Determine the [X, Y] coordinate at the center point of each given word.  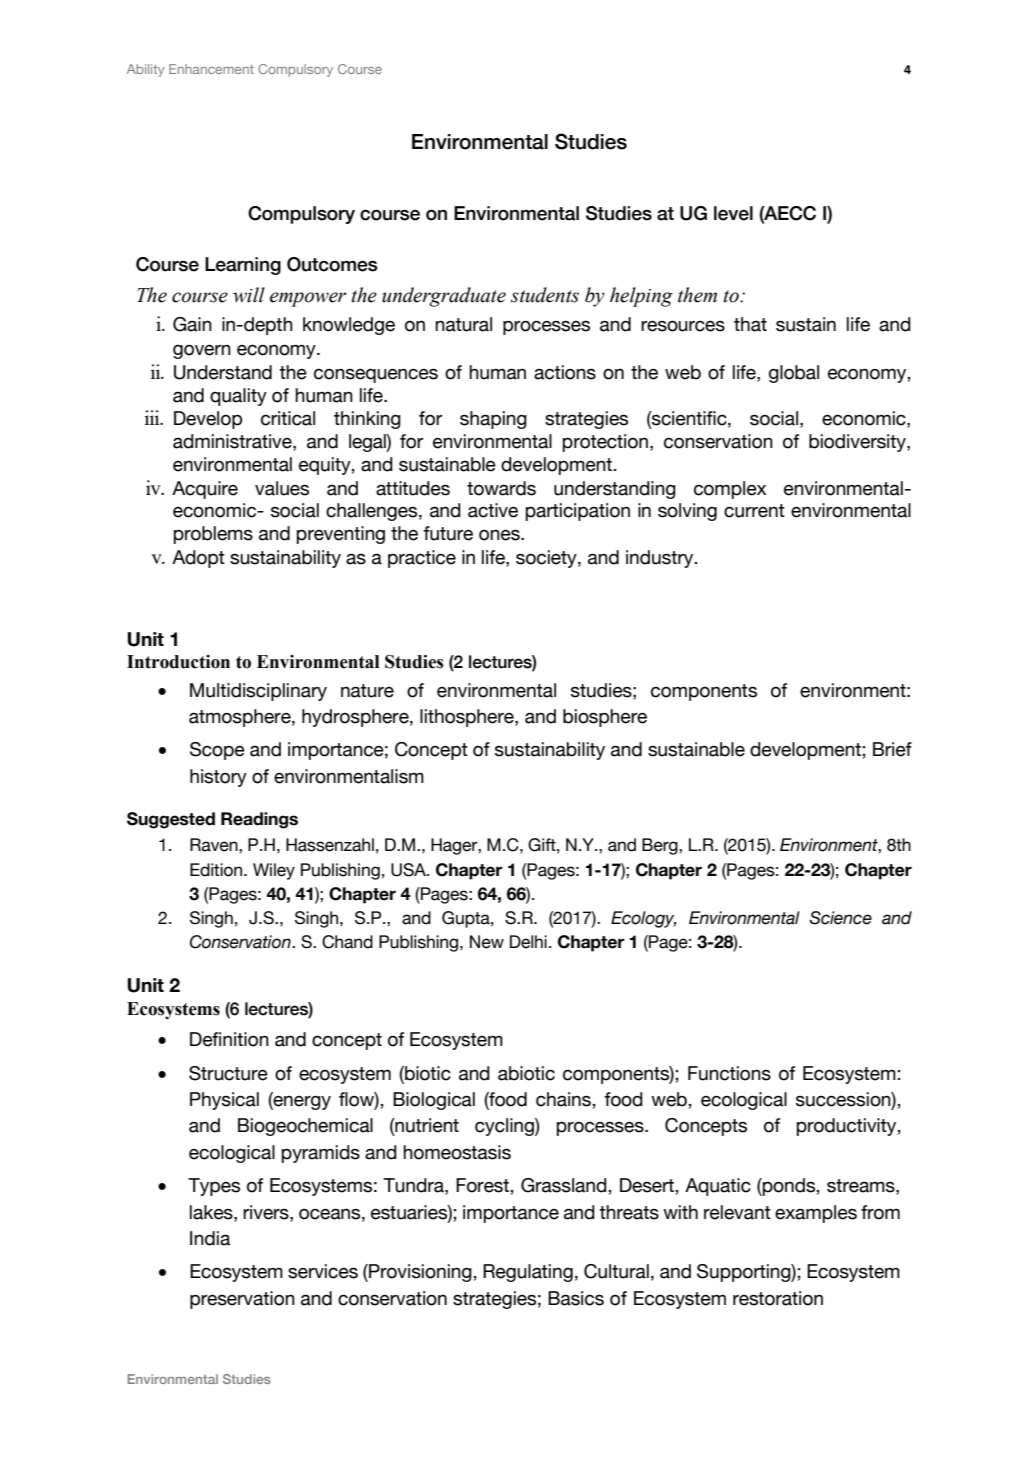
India [210, 1238]
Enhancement [211, 69]
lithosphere [468, 718]
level [733, 213]
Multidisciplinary [258, 692]
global [794, 374]
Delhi [528, 942]
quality [238, 397]
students [545, 295]
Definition [229, 1039]
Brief [892, 749]
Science [840, 918]
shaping [493, 420]
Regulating [528, 1273]
